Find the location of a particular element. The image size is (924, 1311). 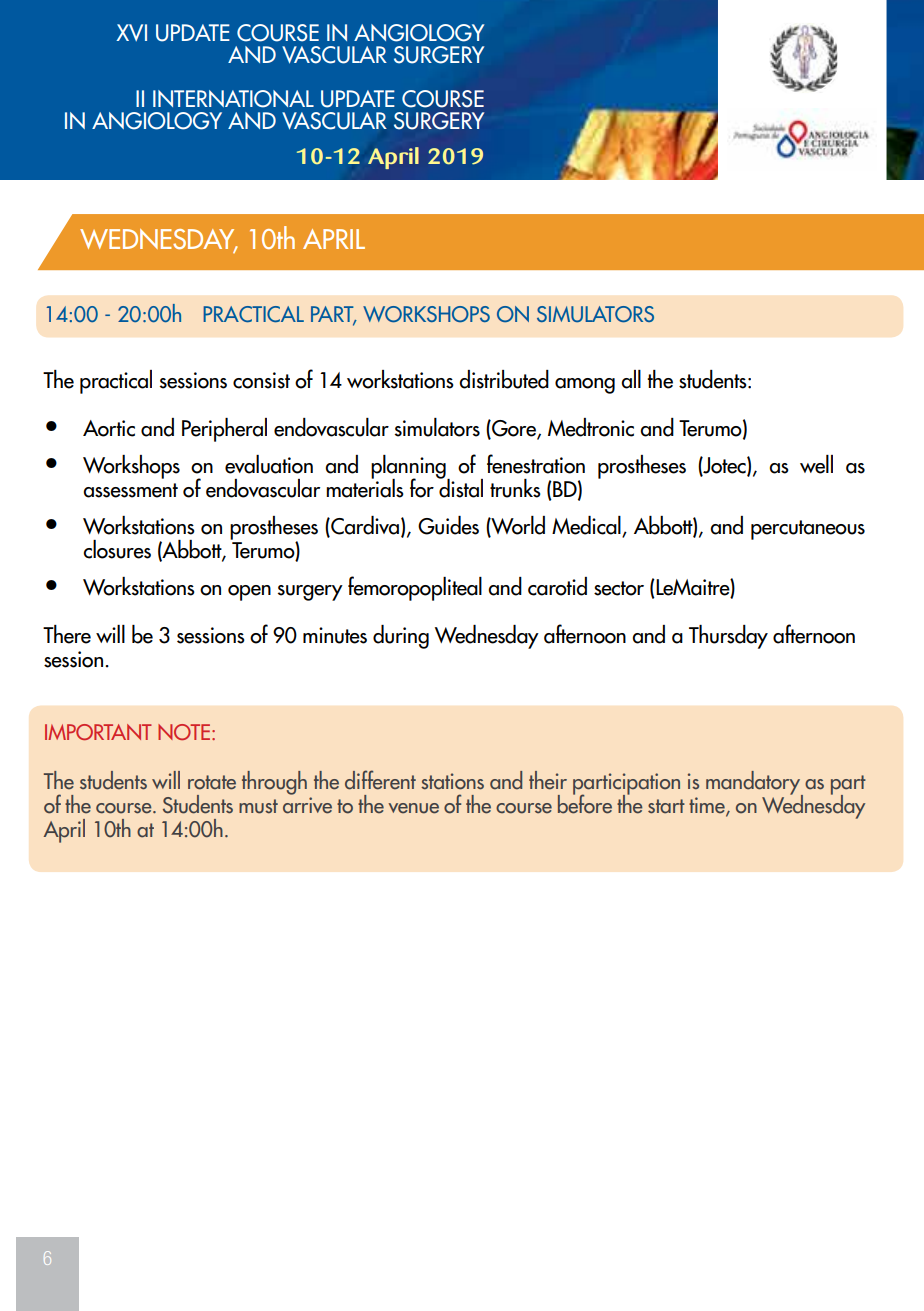

Aortic is located at coordinates (109, 428).
